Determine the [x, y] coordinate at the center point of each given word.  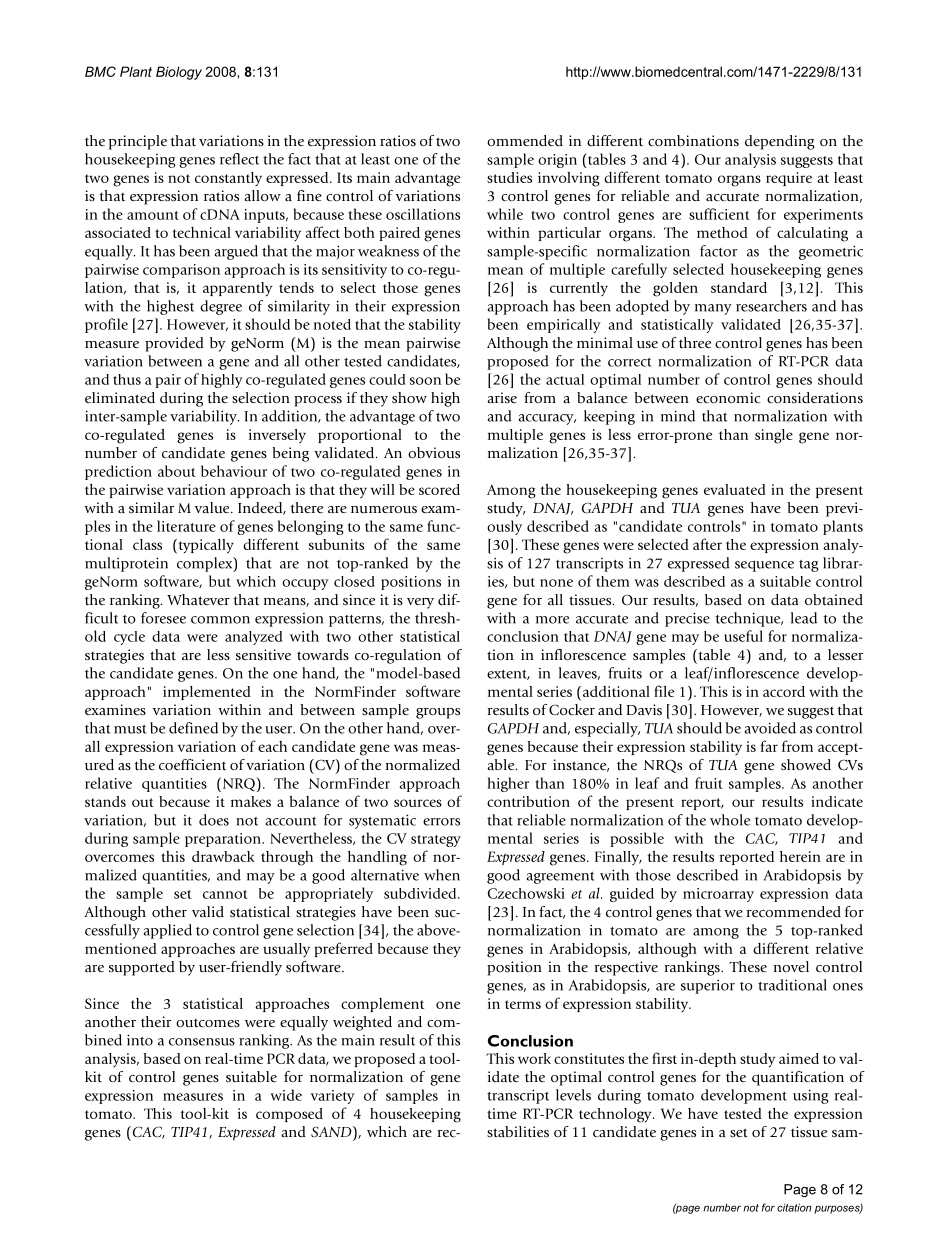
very [420, 603]
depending [780, 142]
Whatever [198, 599]
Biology [179, 73]
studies [509, 177]
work [534, 1058]
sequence [764, 566]
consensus [202, 1042]
